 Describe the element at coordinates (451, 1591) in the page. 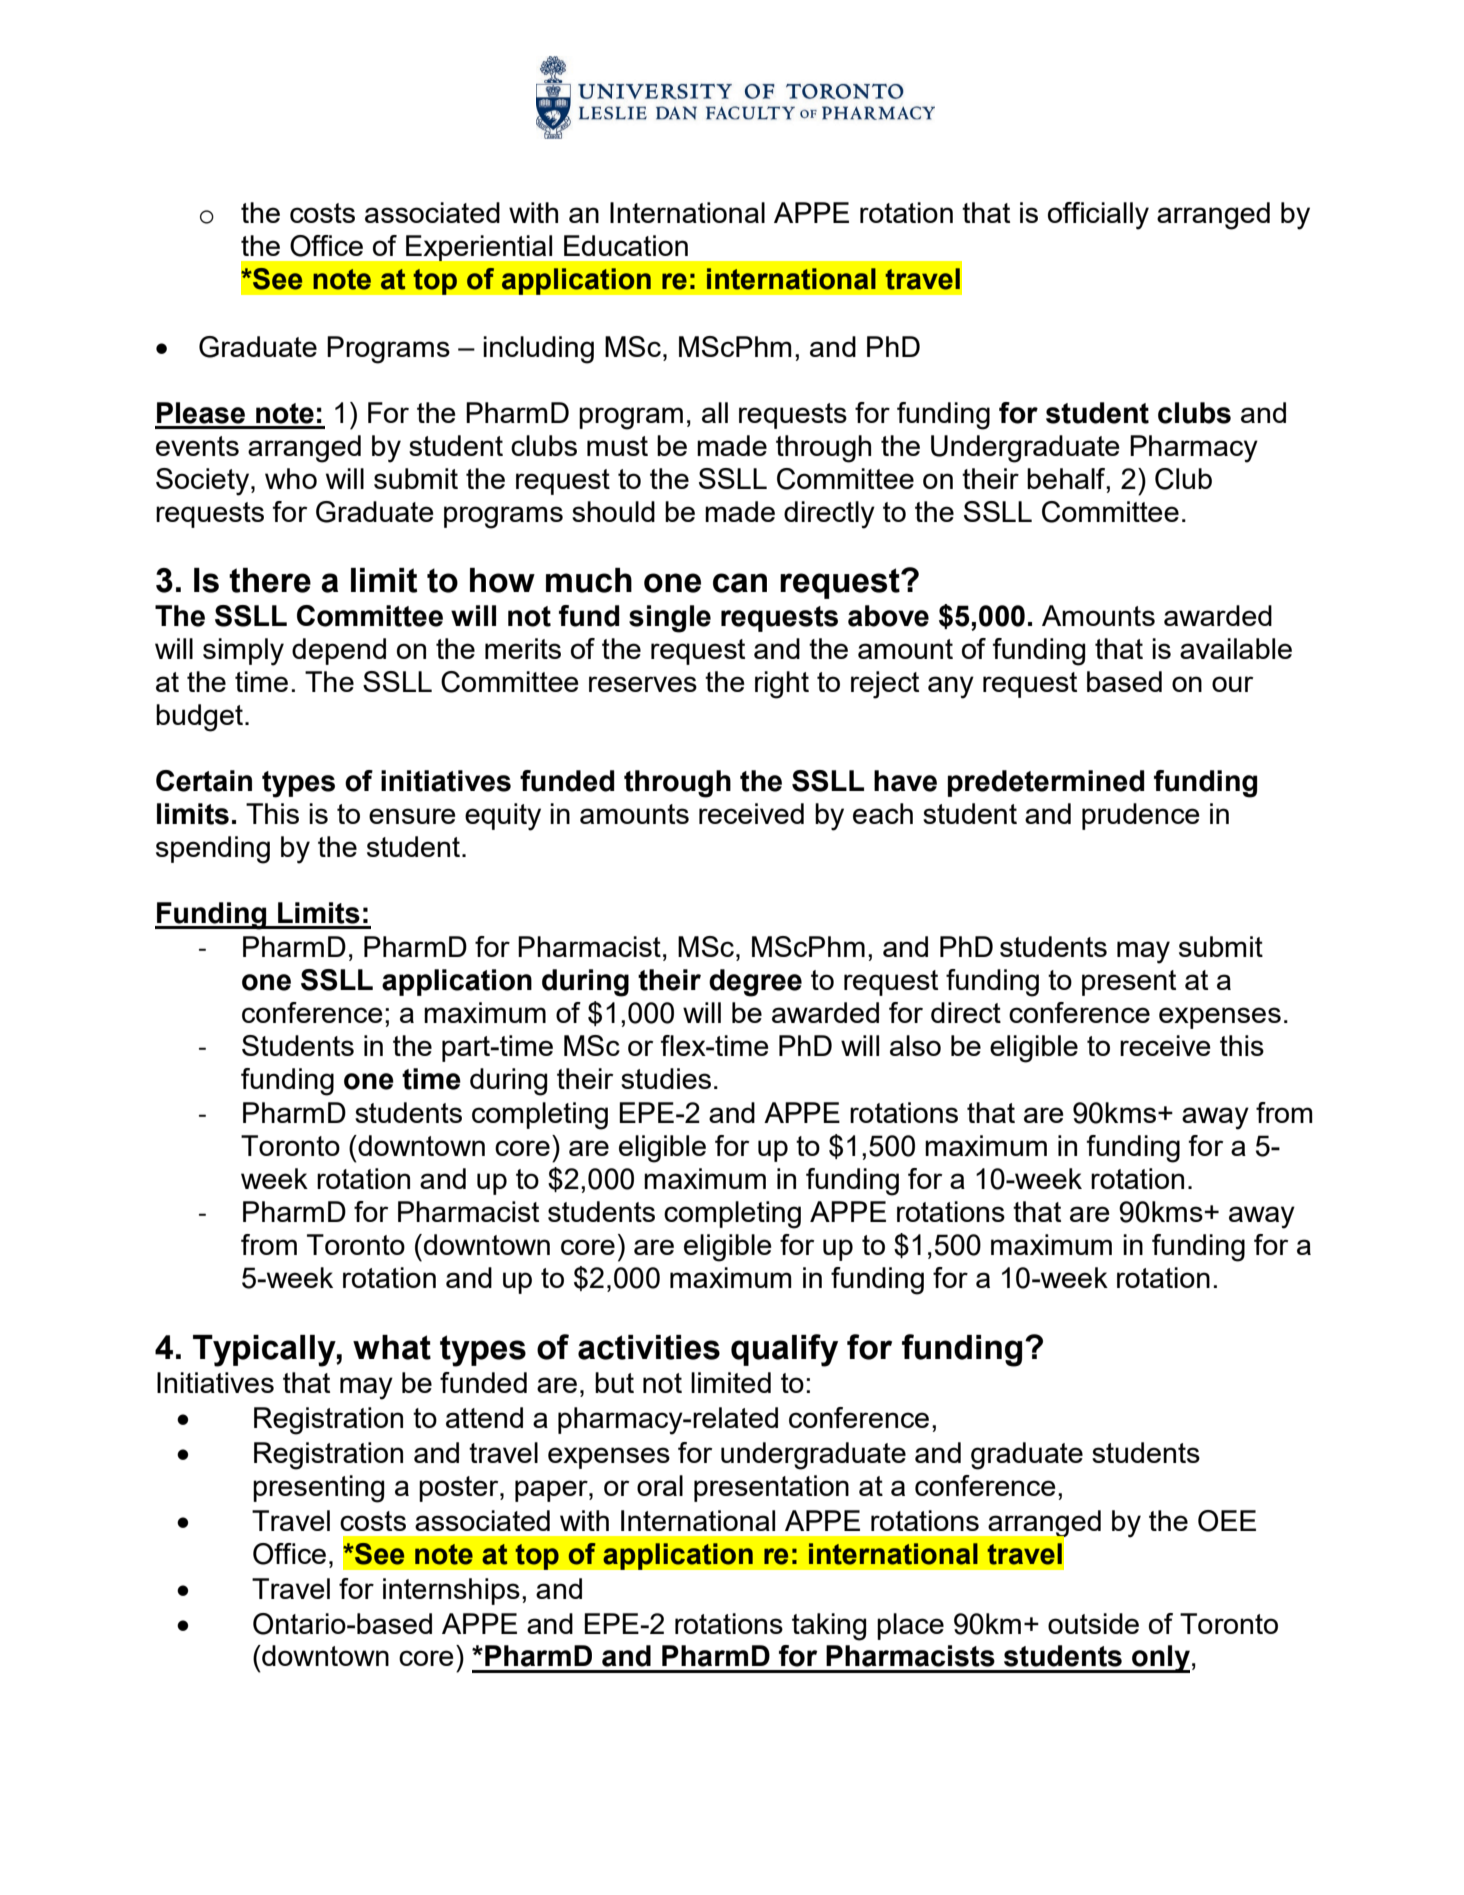

I see `internships` at that location.
